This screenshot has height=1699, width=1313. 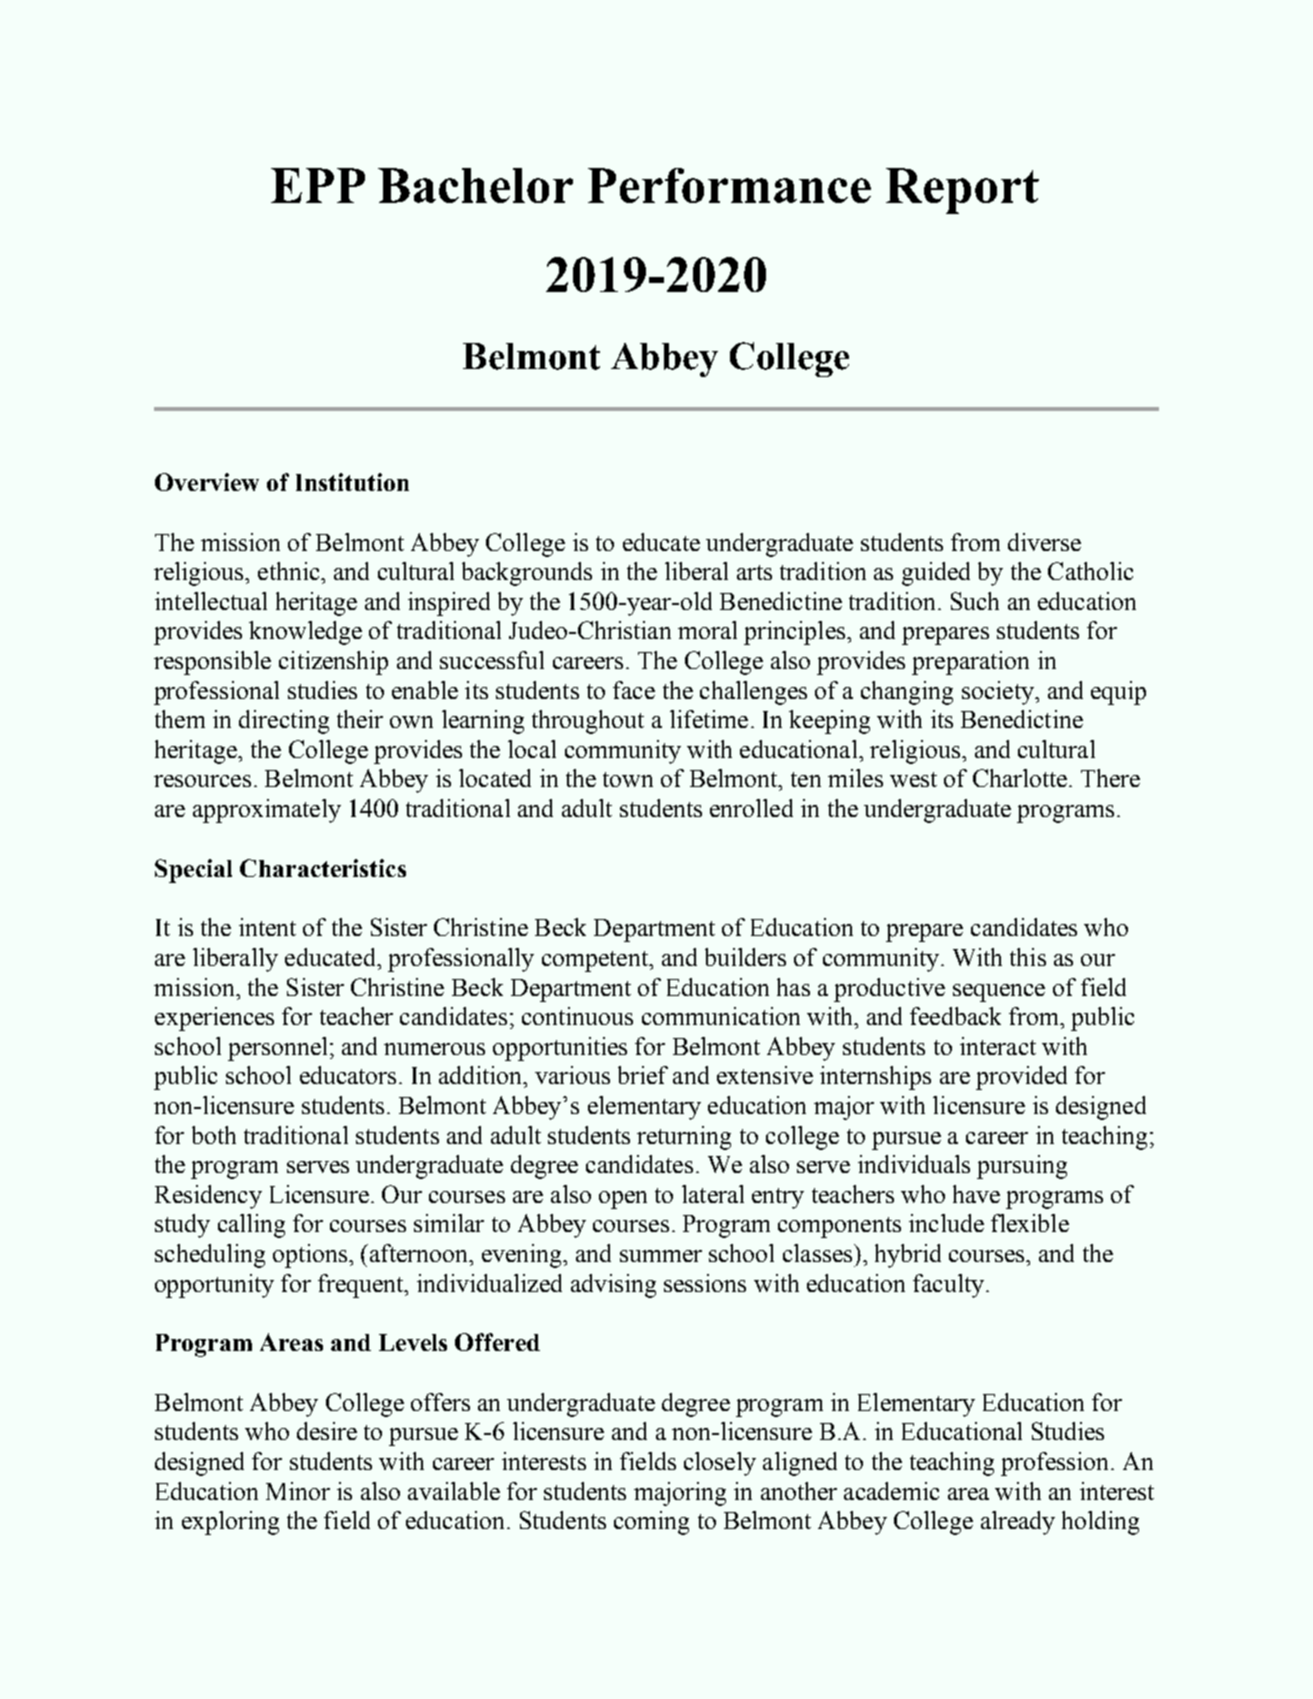 What do you see at coordinates (318, 185) in the screenshot?
I see `EPP` at bounding box center [318, 185].
